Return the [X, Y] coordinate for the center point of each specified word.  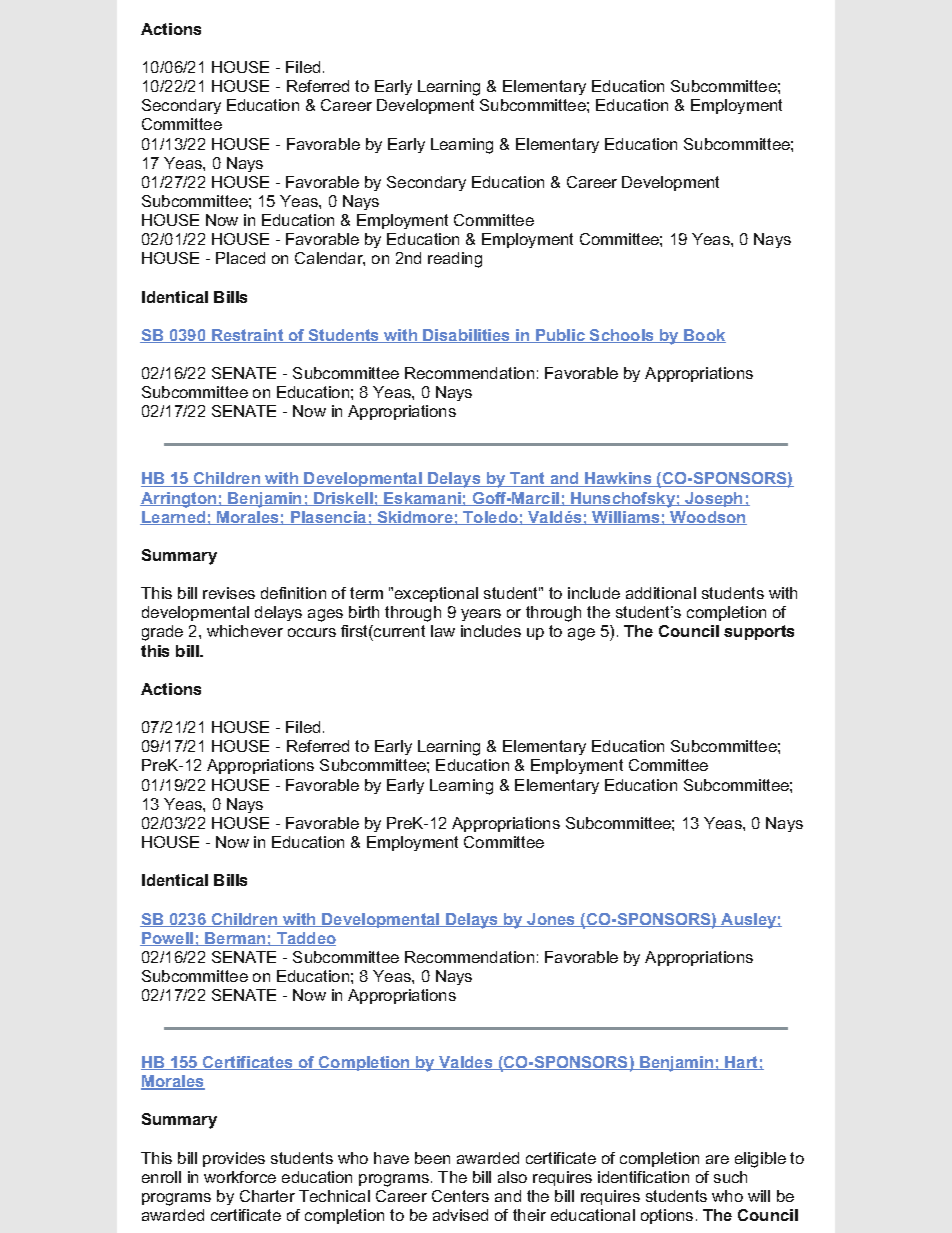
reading [455, 260]
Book [704, 336]
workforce [240, 1177]
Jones [551, 920]
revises [229, 593]
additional [661, 593]
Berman [235, 939]
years [481, 615]
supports [759, 632]
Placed [240, 258]
